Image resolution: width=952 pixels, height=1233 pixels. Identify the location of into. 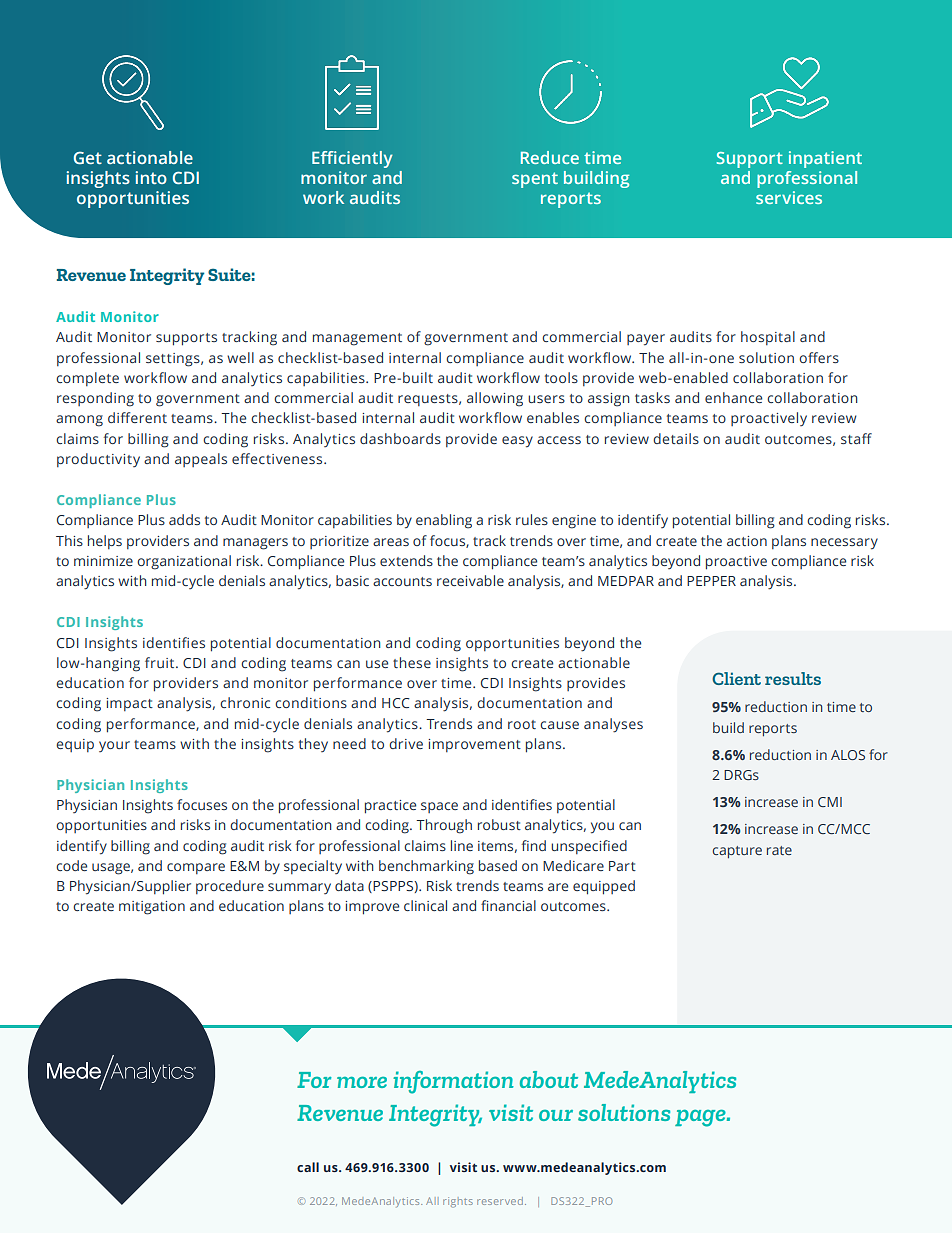
(151, 177).
